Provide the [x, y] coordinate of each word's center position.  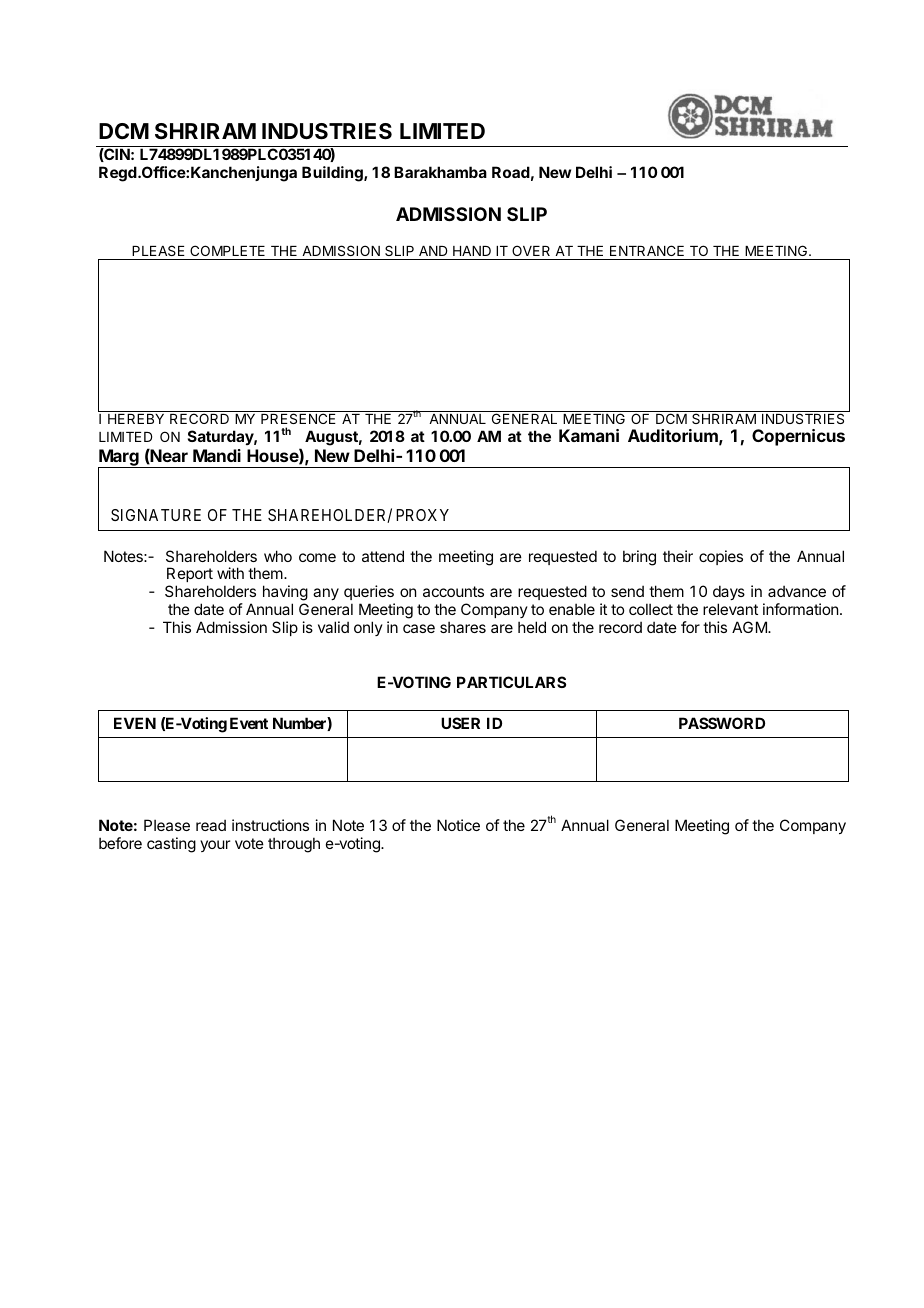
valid [333, 627]
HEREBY [136, 419]
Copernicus [798, 437]
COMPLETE [227, 250]
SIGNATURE [156, 515]
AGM [750, 627]
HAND [472, 251]
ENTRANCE [647, 250]
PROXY [422, 515]
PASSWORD [722, 723]
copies [721, 557]
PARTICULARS [511, 682]
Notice [458, 825]
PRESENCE [299, 417]
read [211, 825]
